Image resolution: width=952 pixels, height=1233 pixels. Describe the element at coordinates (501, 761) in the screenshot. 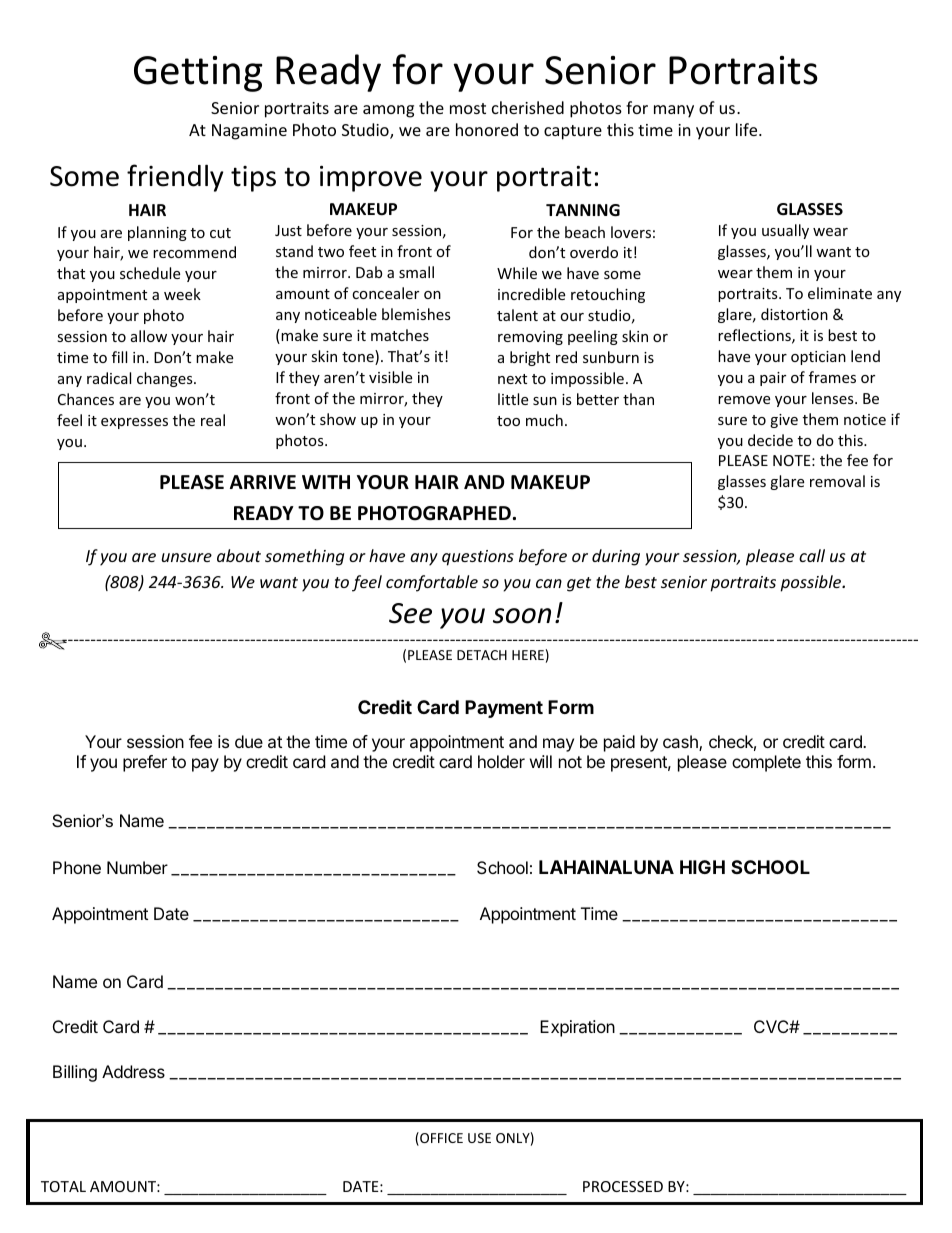

I see `holder` at that location.
